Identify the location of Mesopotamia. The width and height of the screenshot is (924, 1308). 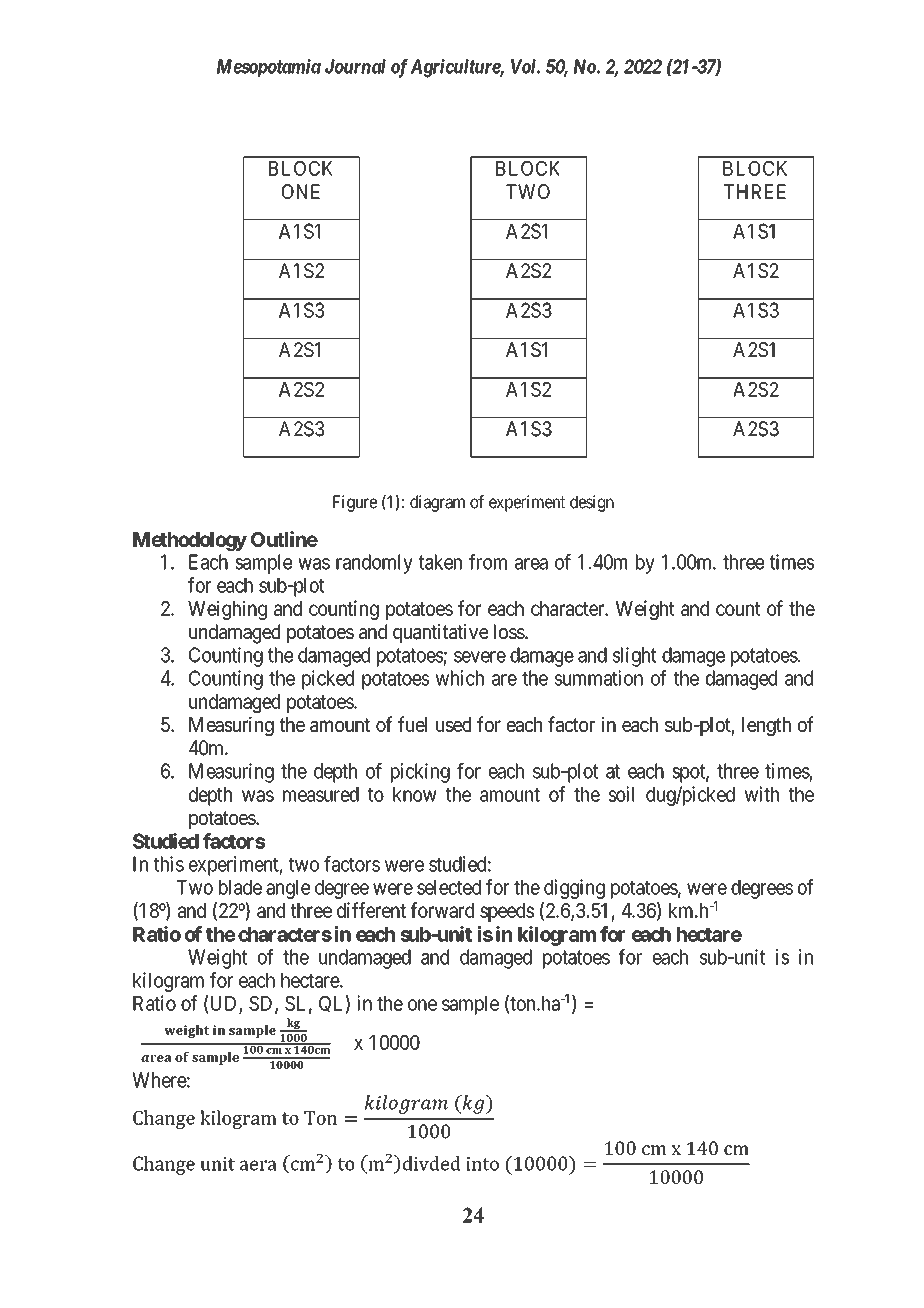
(269, 68).
